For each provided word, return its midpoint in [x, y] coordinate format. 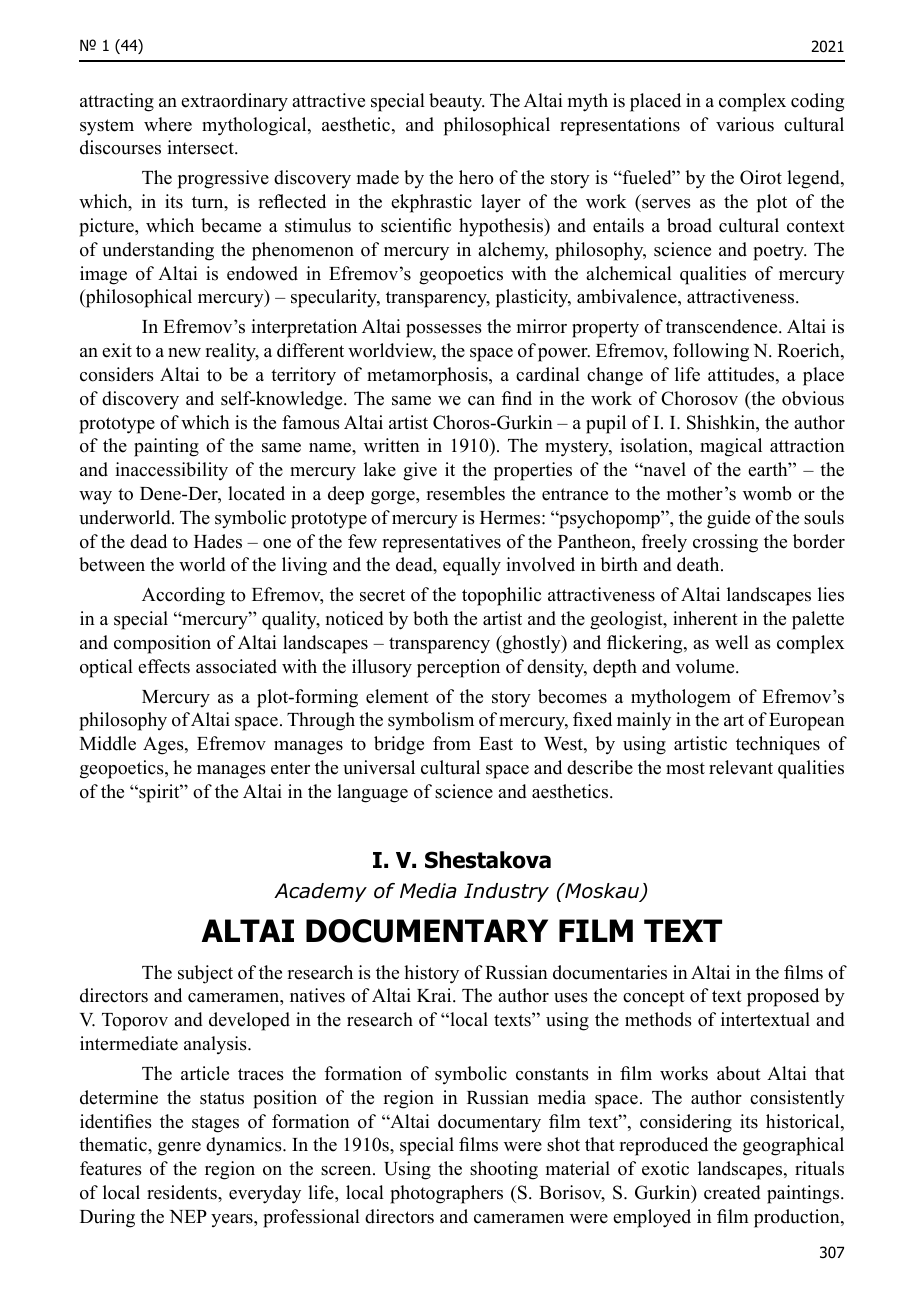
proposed [783, 997]
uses [571, 998]
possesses [444, 331]
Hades [218, 541]
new [184, 353]
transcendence [723, 326]
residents [183, 1192]
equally [472, 566]
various [745, 124]
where [168, 124]
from [452, 743]
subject [205, 974]
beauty [457, 102]
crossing [725, 543]
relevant [741, 767]
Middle [108, 743]
